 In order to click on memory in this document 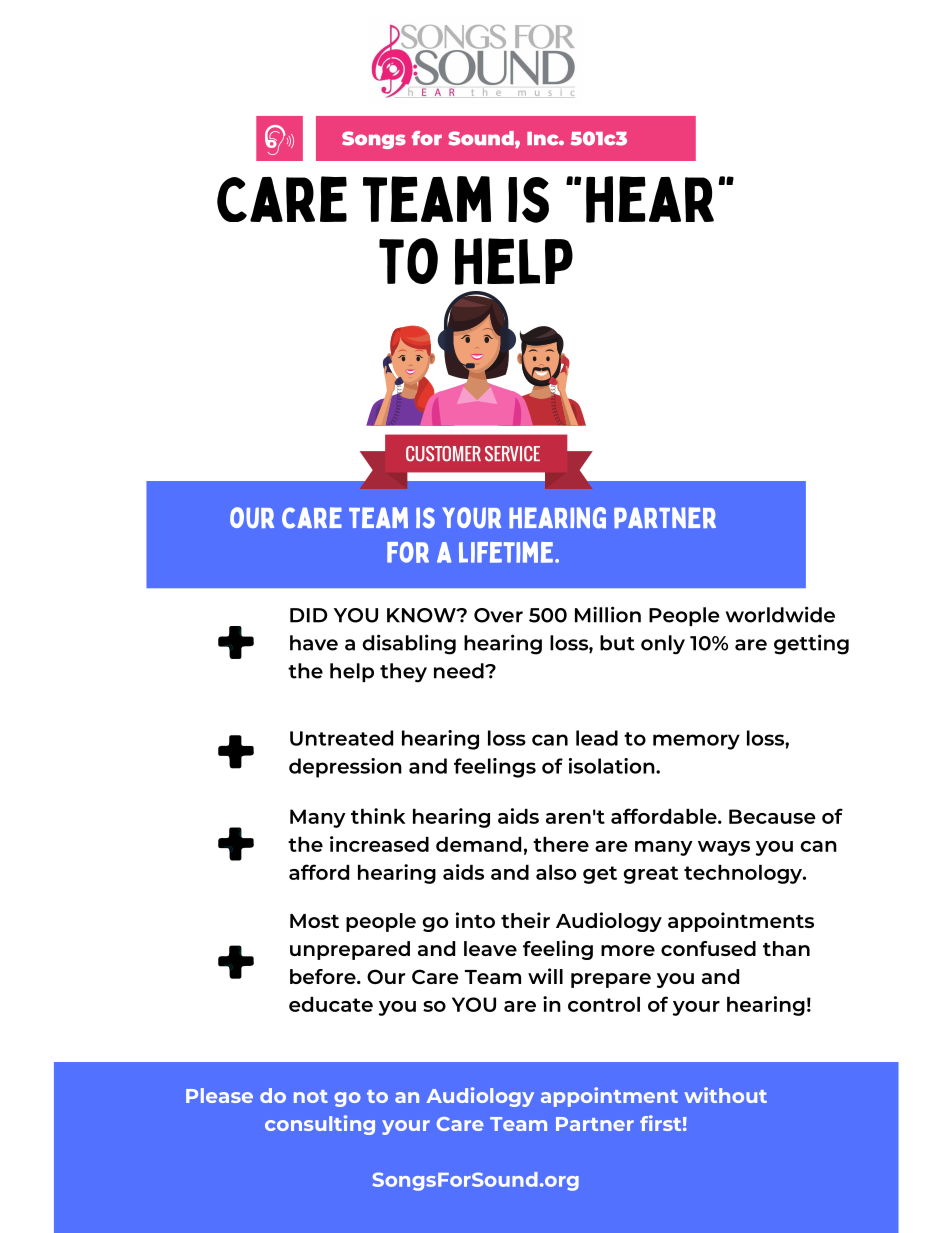, I will do `click(696, 742)`.
